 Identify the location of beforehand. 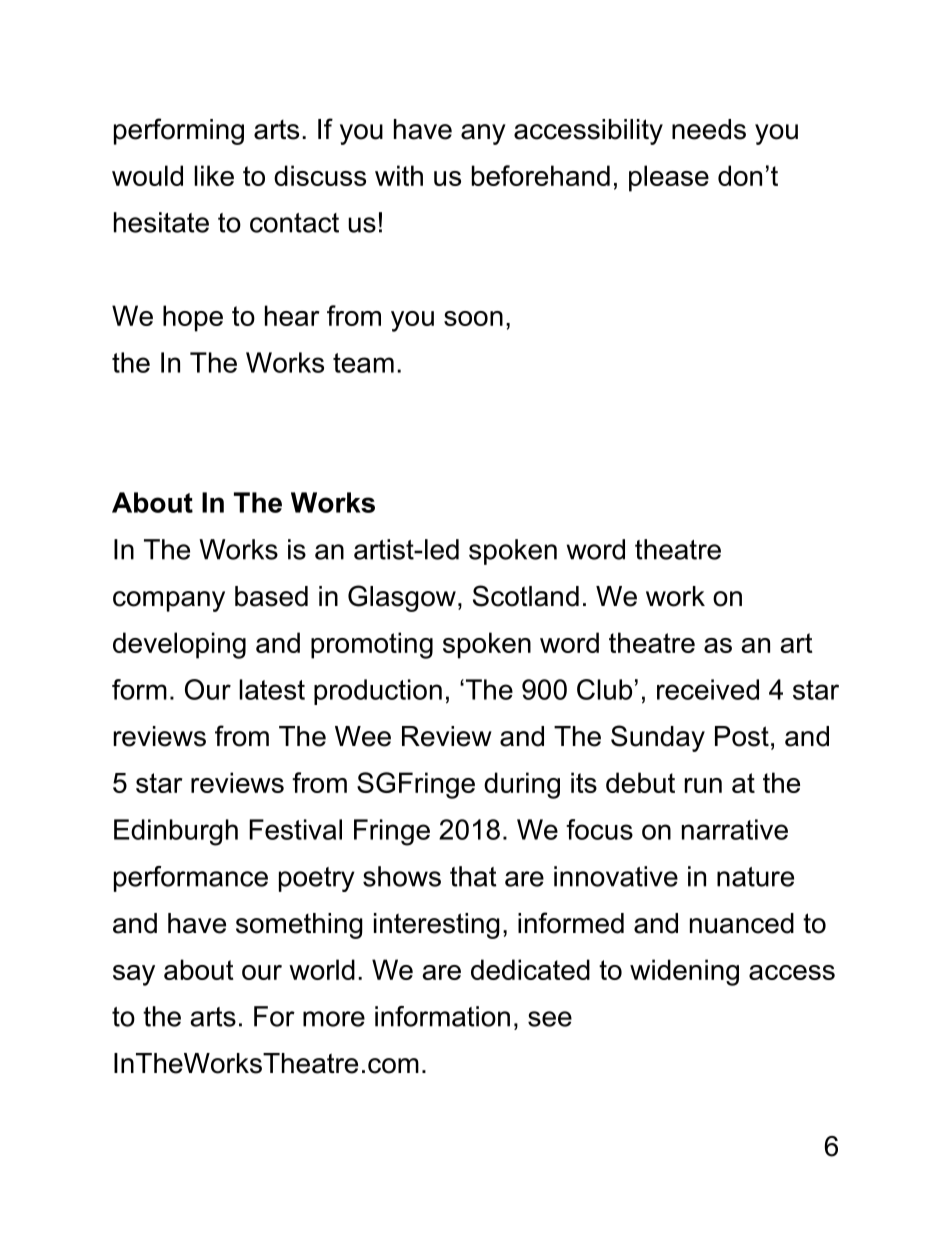
(541, 175).
